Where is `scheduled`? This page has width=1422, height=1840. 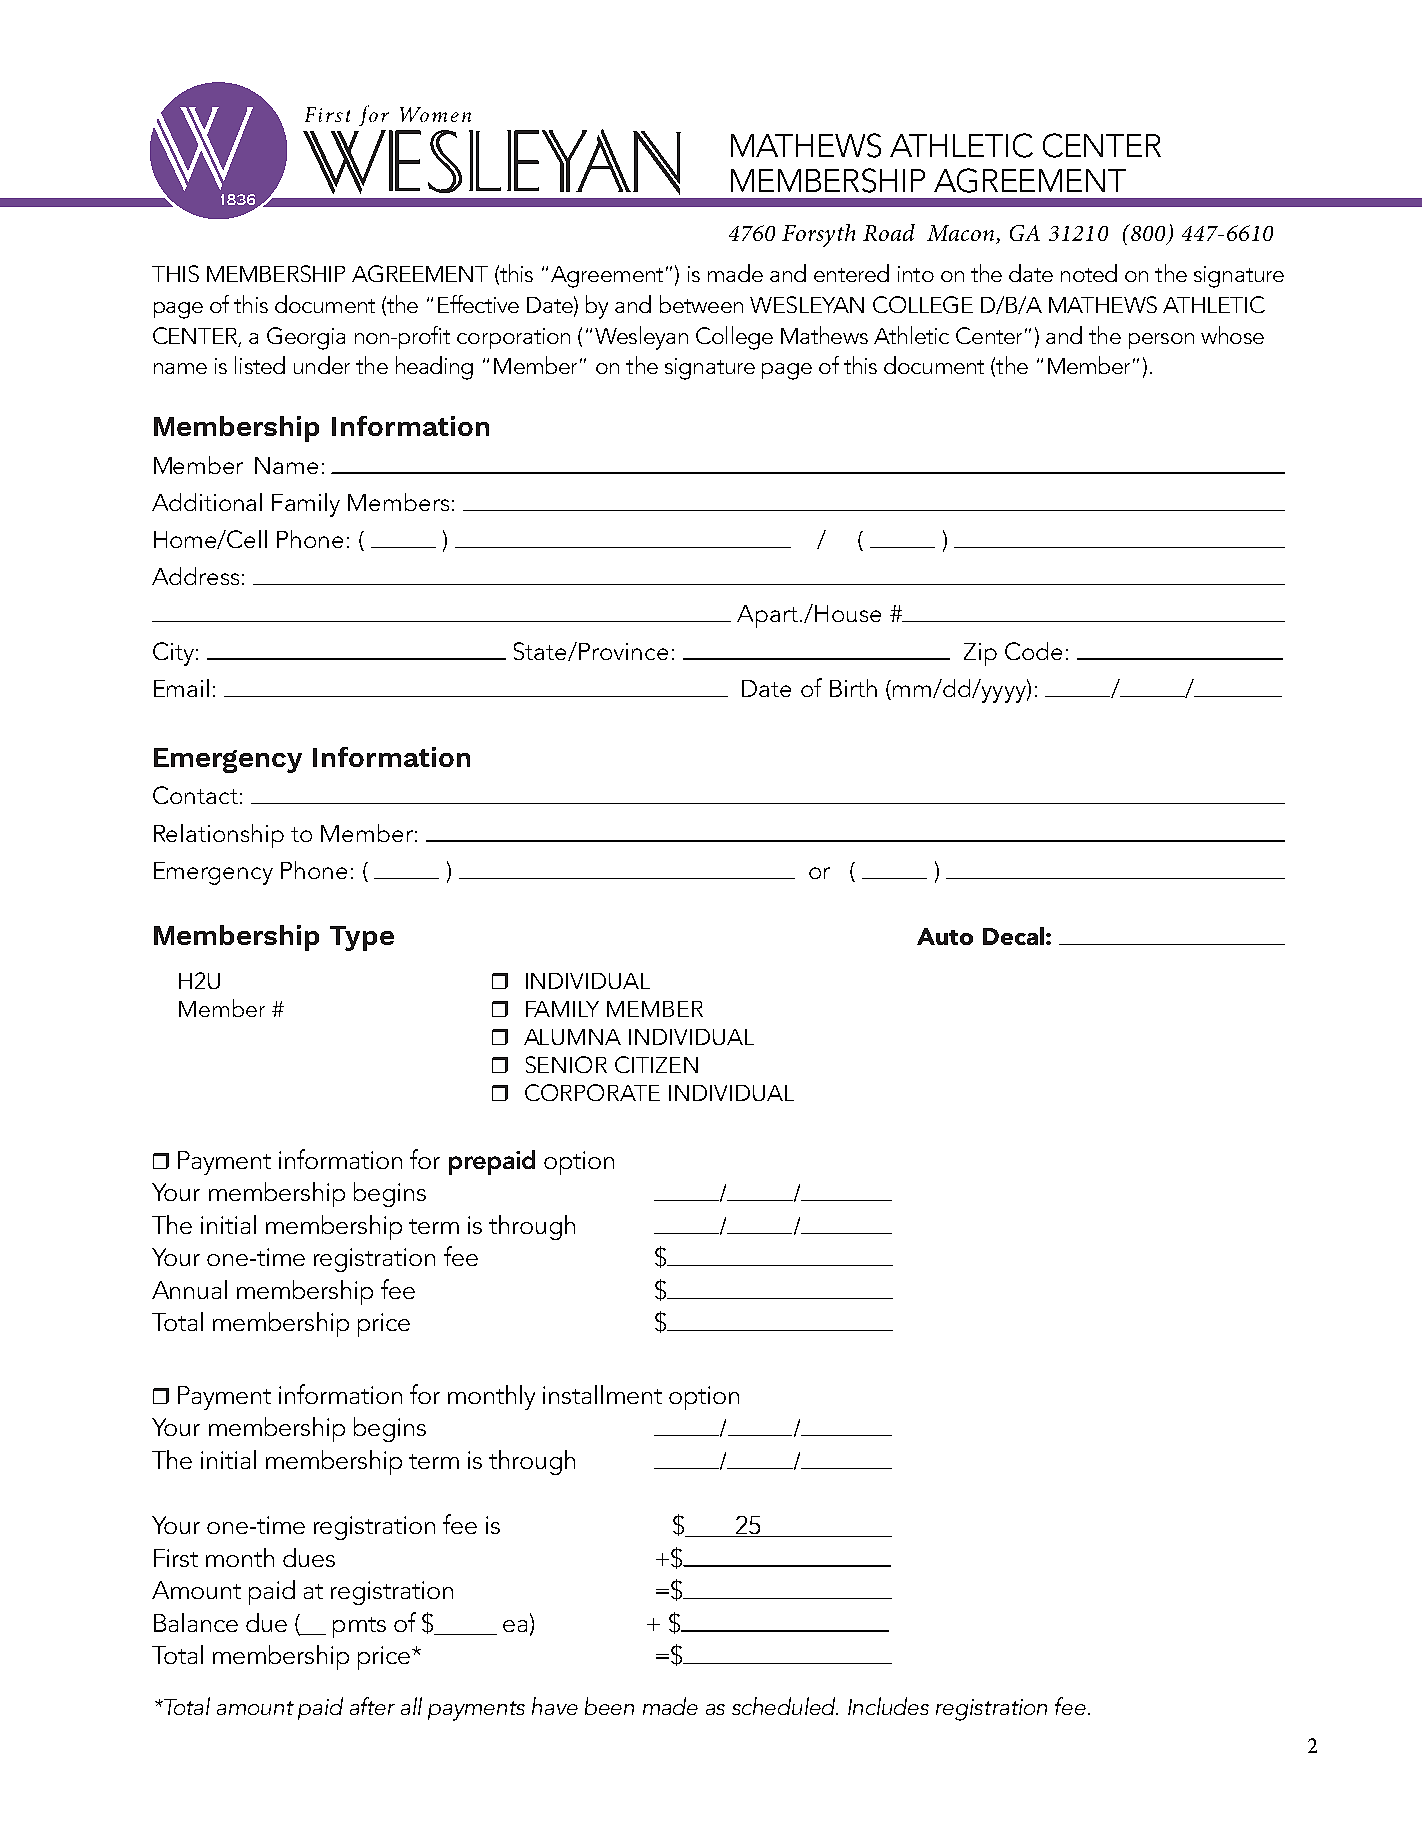 scheduled is located at coordinates (785, 1706).
